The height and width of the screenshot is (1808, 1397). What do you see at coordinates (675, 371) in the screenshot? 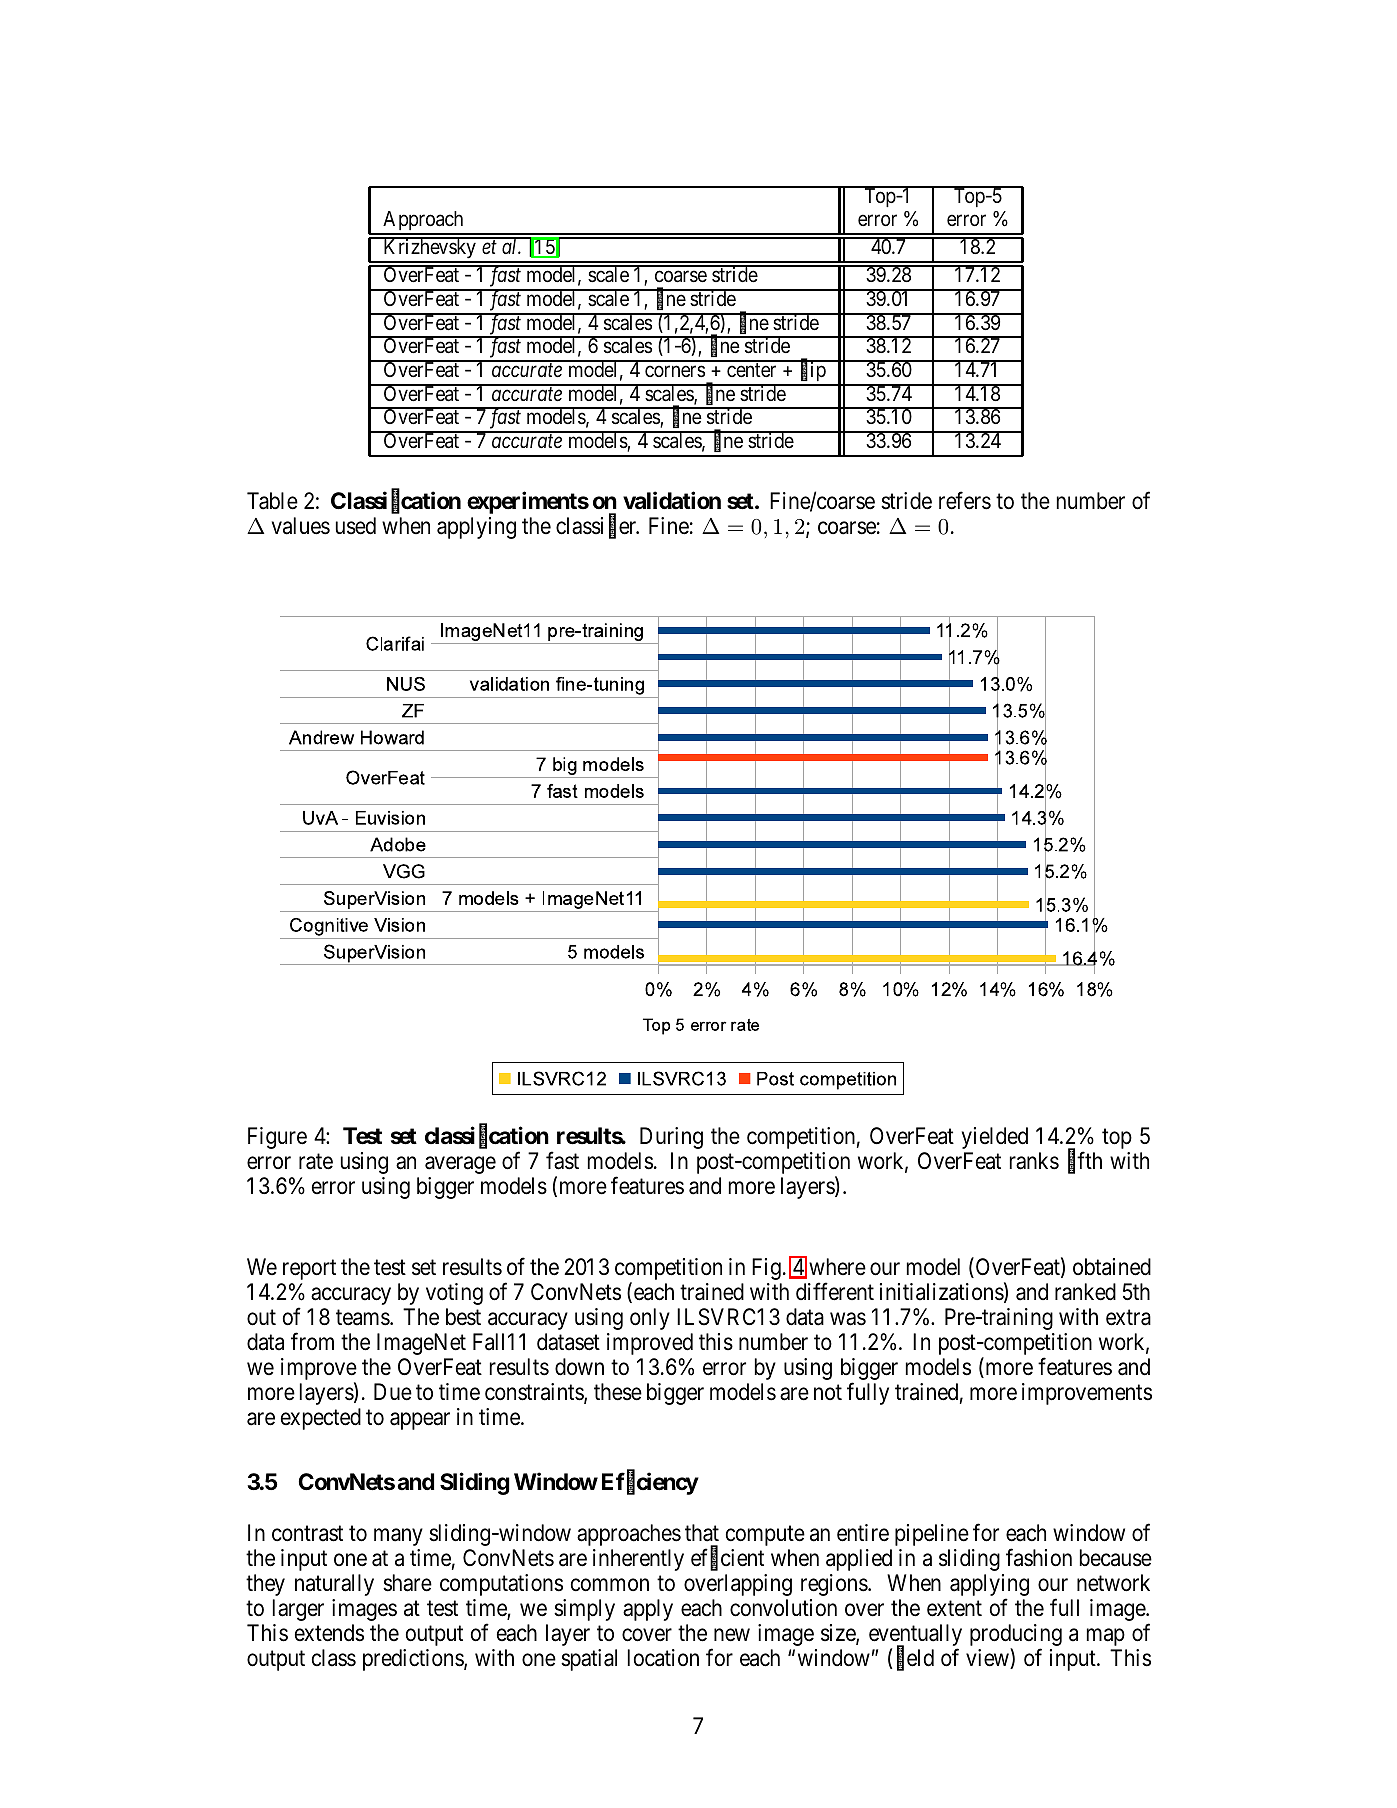
I see `corners` at bounding box center [675, 371].
